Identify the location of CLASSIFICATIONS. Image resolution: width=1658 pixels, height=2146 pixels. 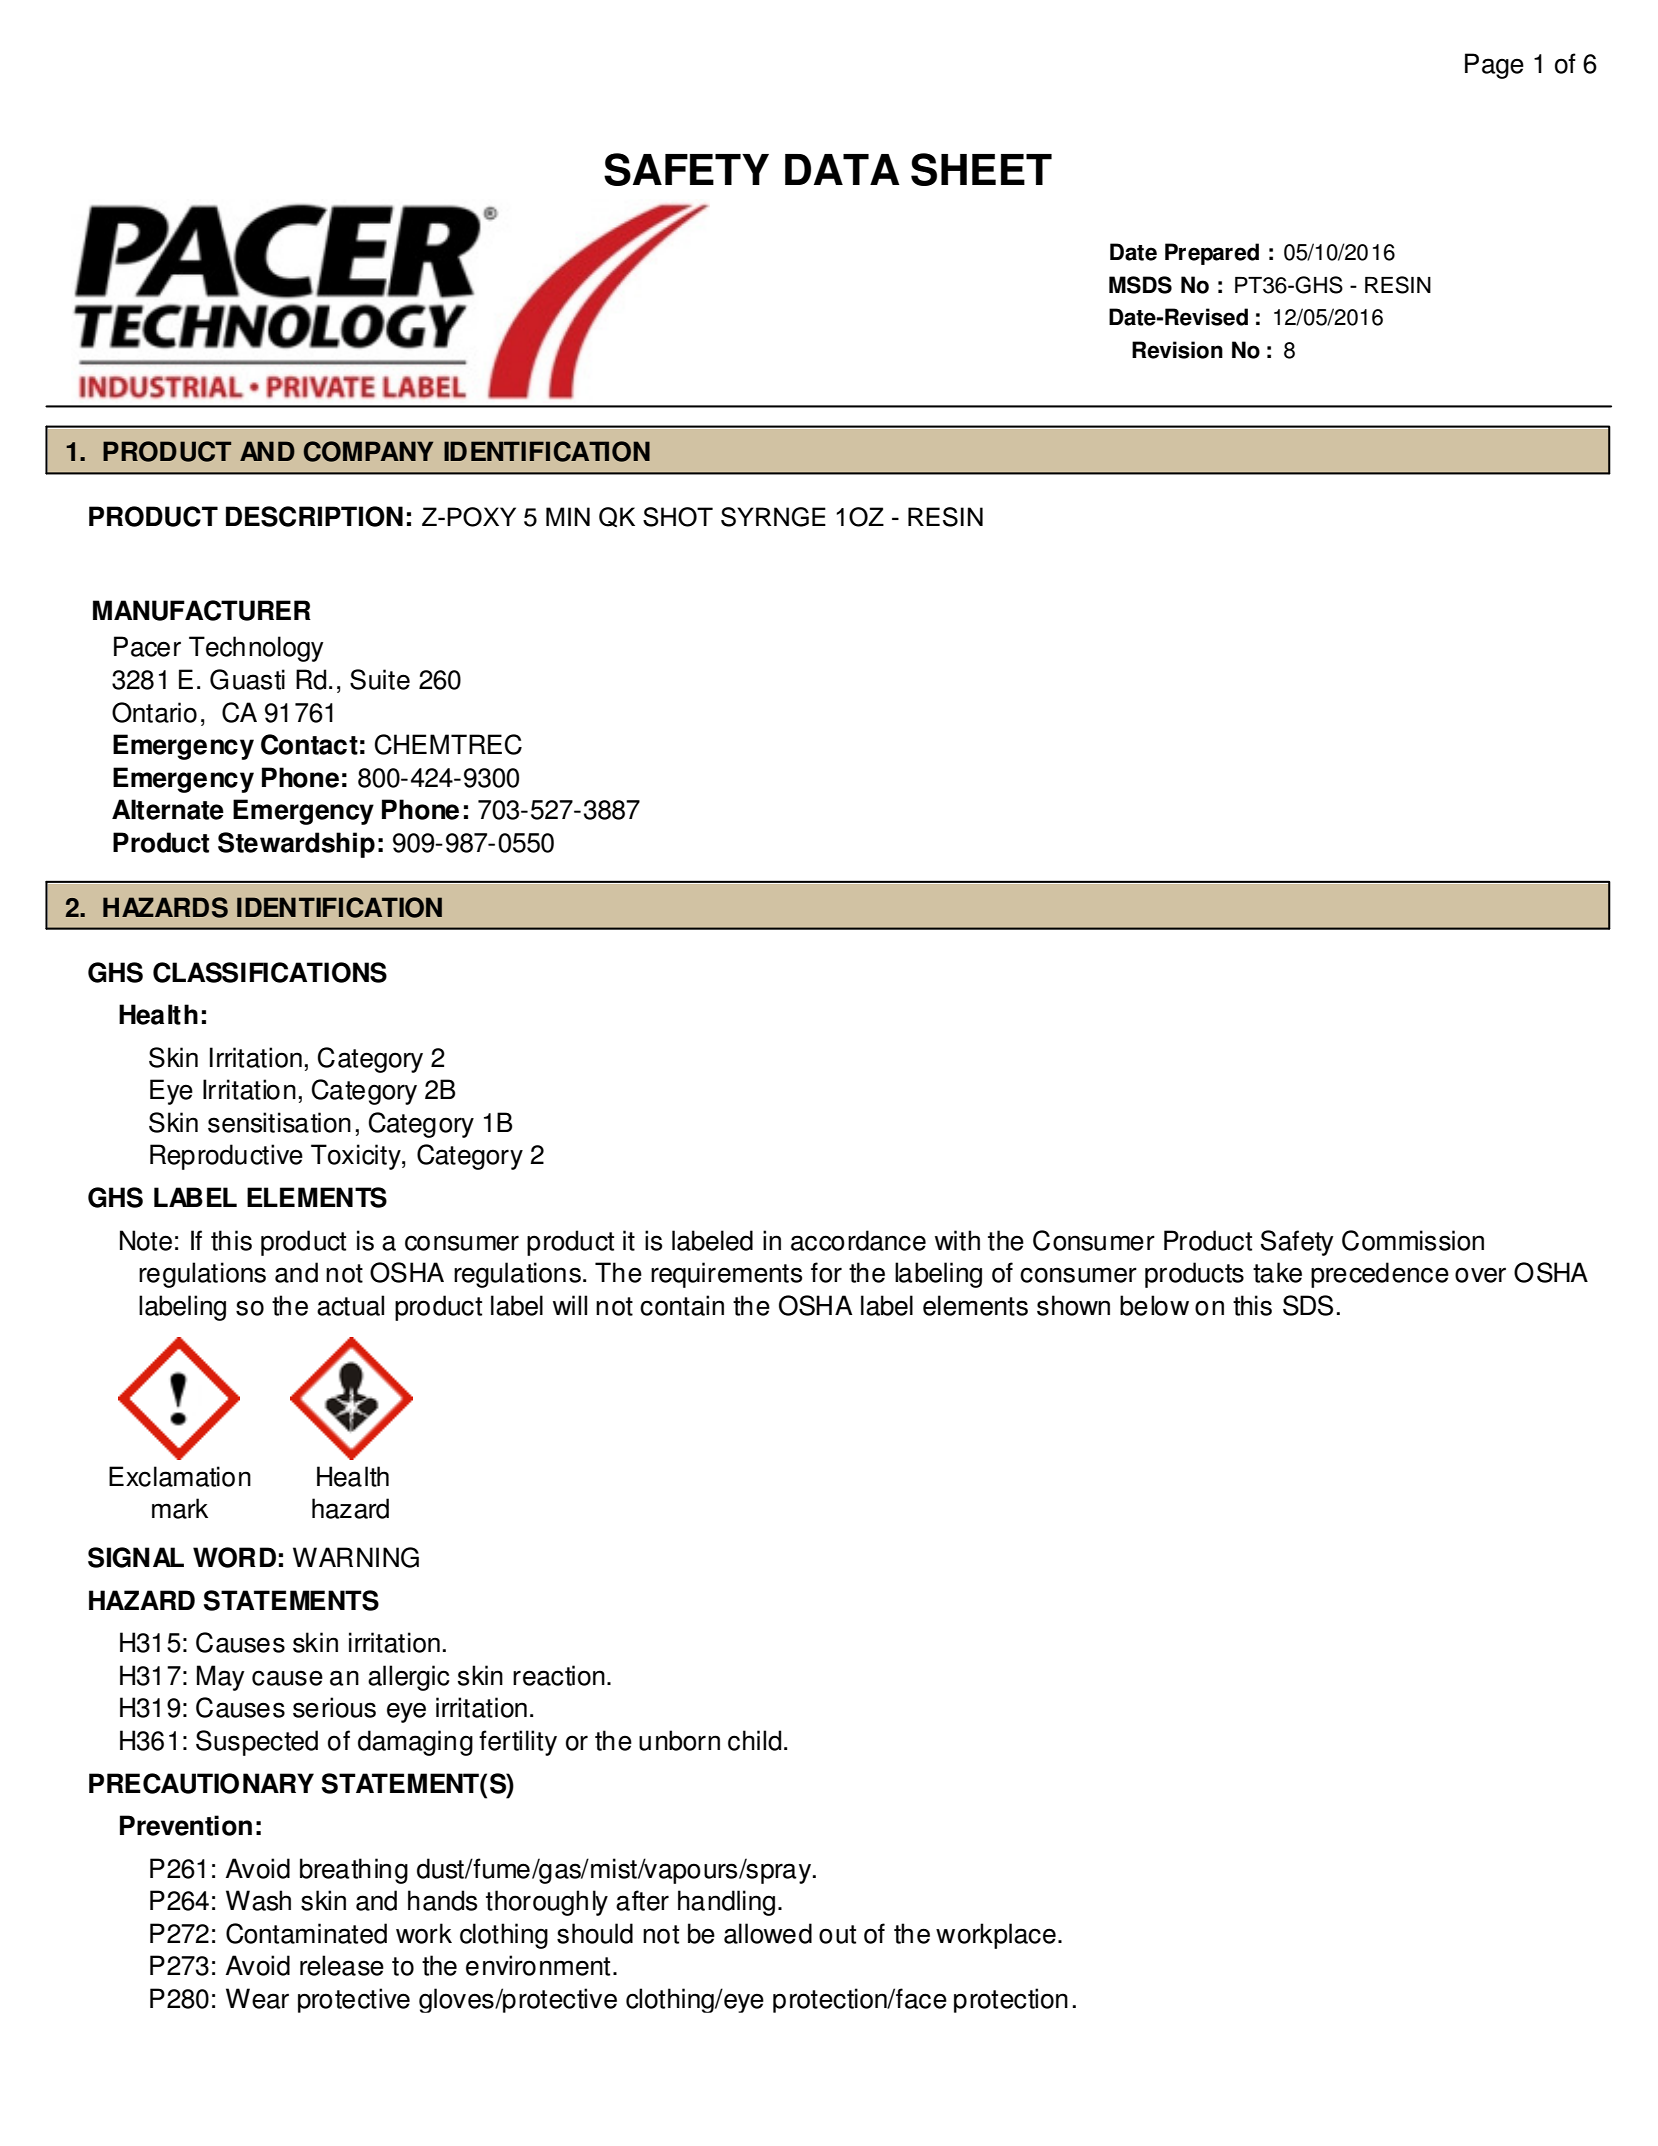
(270, 972).
